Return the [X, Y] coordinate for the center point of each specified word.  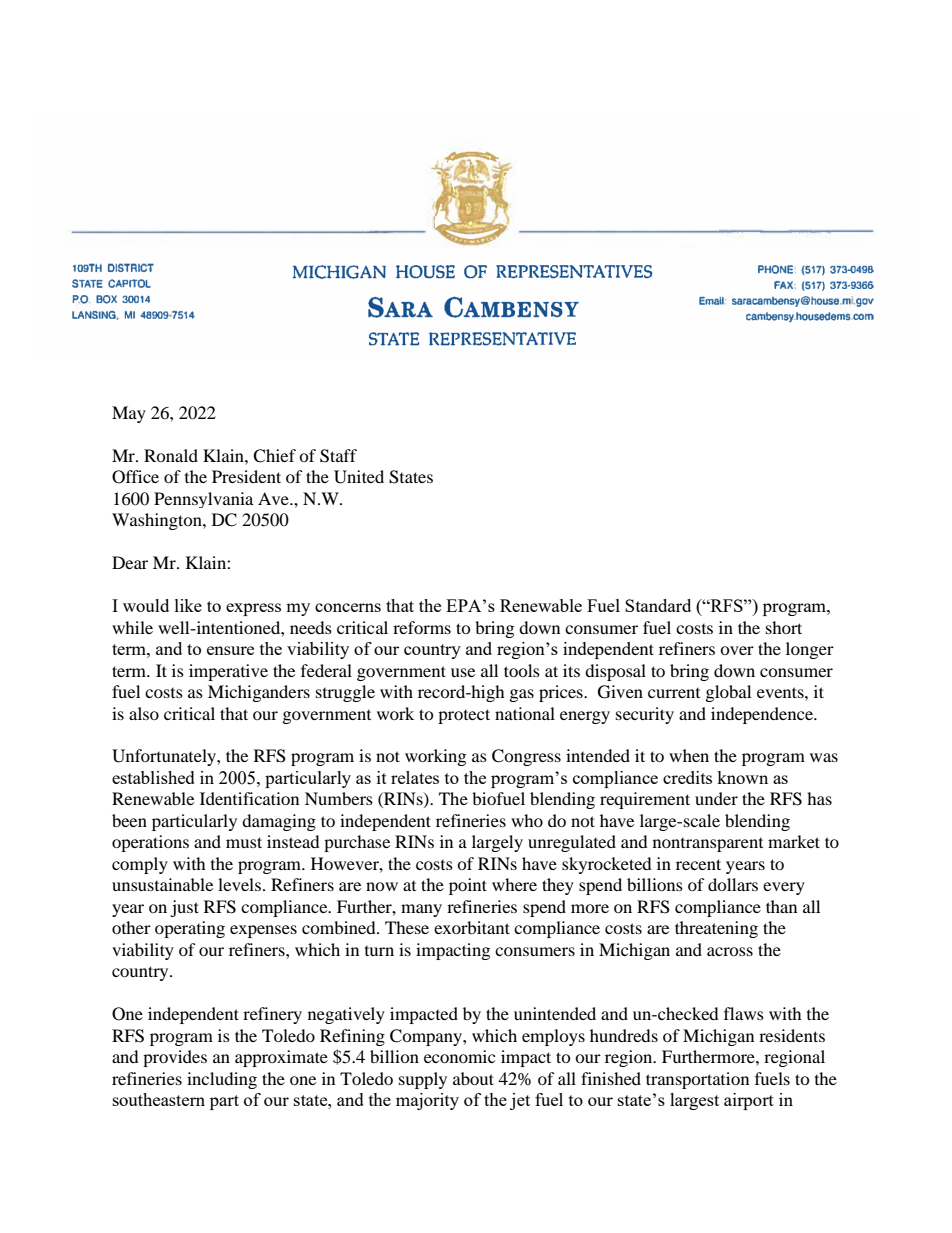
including [222, 1080]
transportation [697, 1080]
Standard [658, 605]
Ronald [171, 455]
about [473, 1078]
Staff [338, 456]
